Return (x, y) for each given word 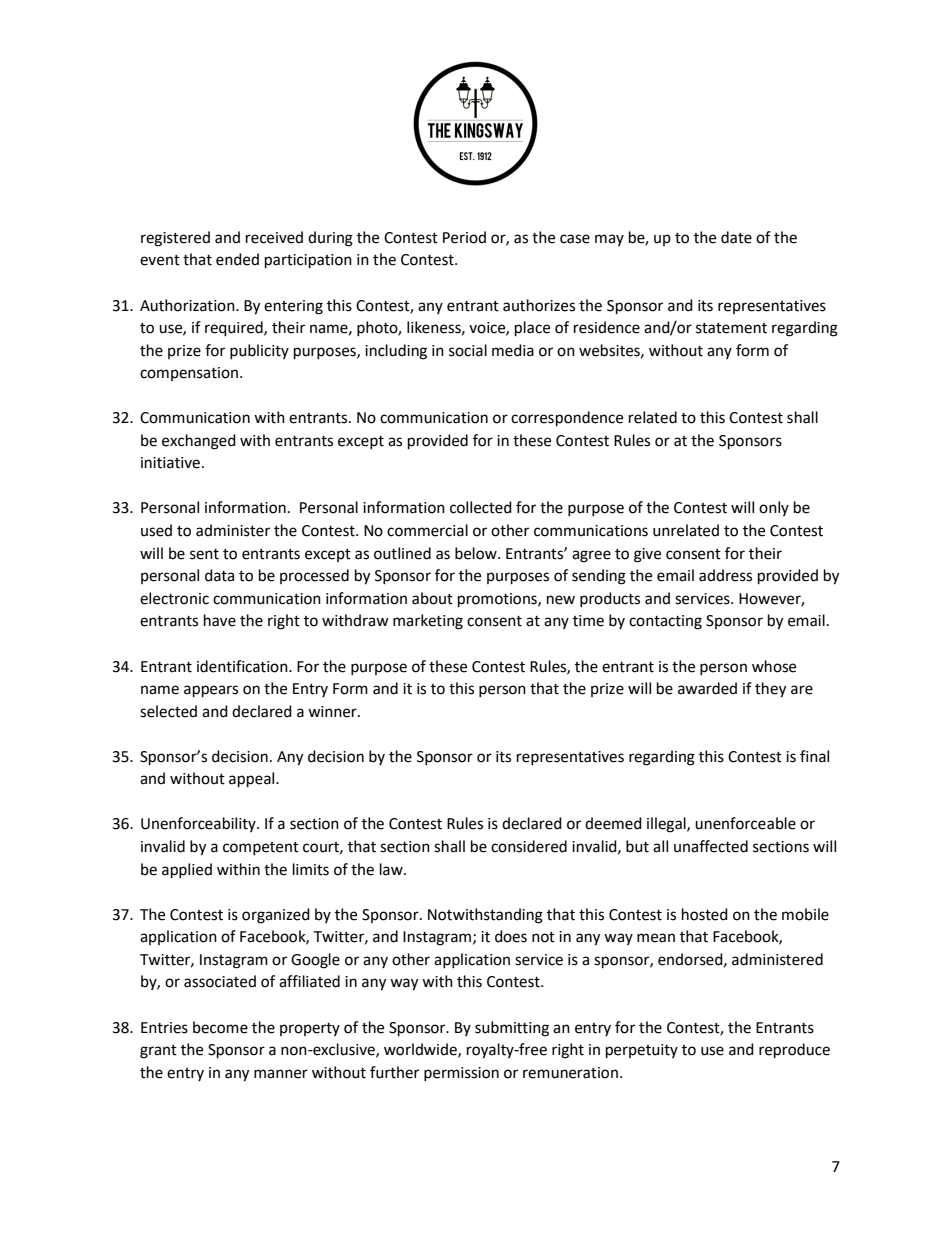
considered (529, 846)
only (774, 508)
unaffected (711, 846)
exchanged (199, 442)
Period (464, 237)
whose (774, 666)
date (736, 237)
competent (261, 848)
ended (237, 259)
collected (481, 507)
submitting (512, 1029)
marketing (428, 622)
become (220, 1027)
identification (243, 666)
